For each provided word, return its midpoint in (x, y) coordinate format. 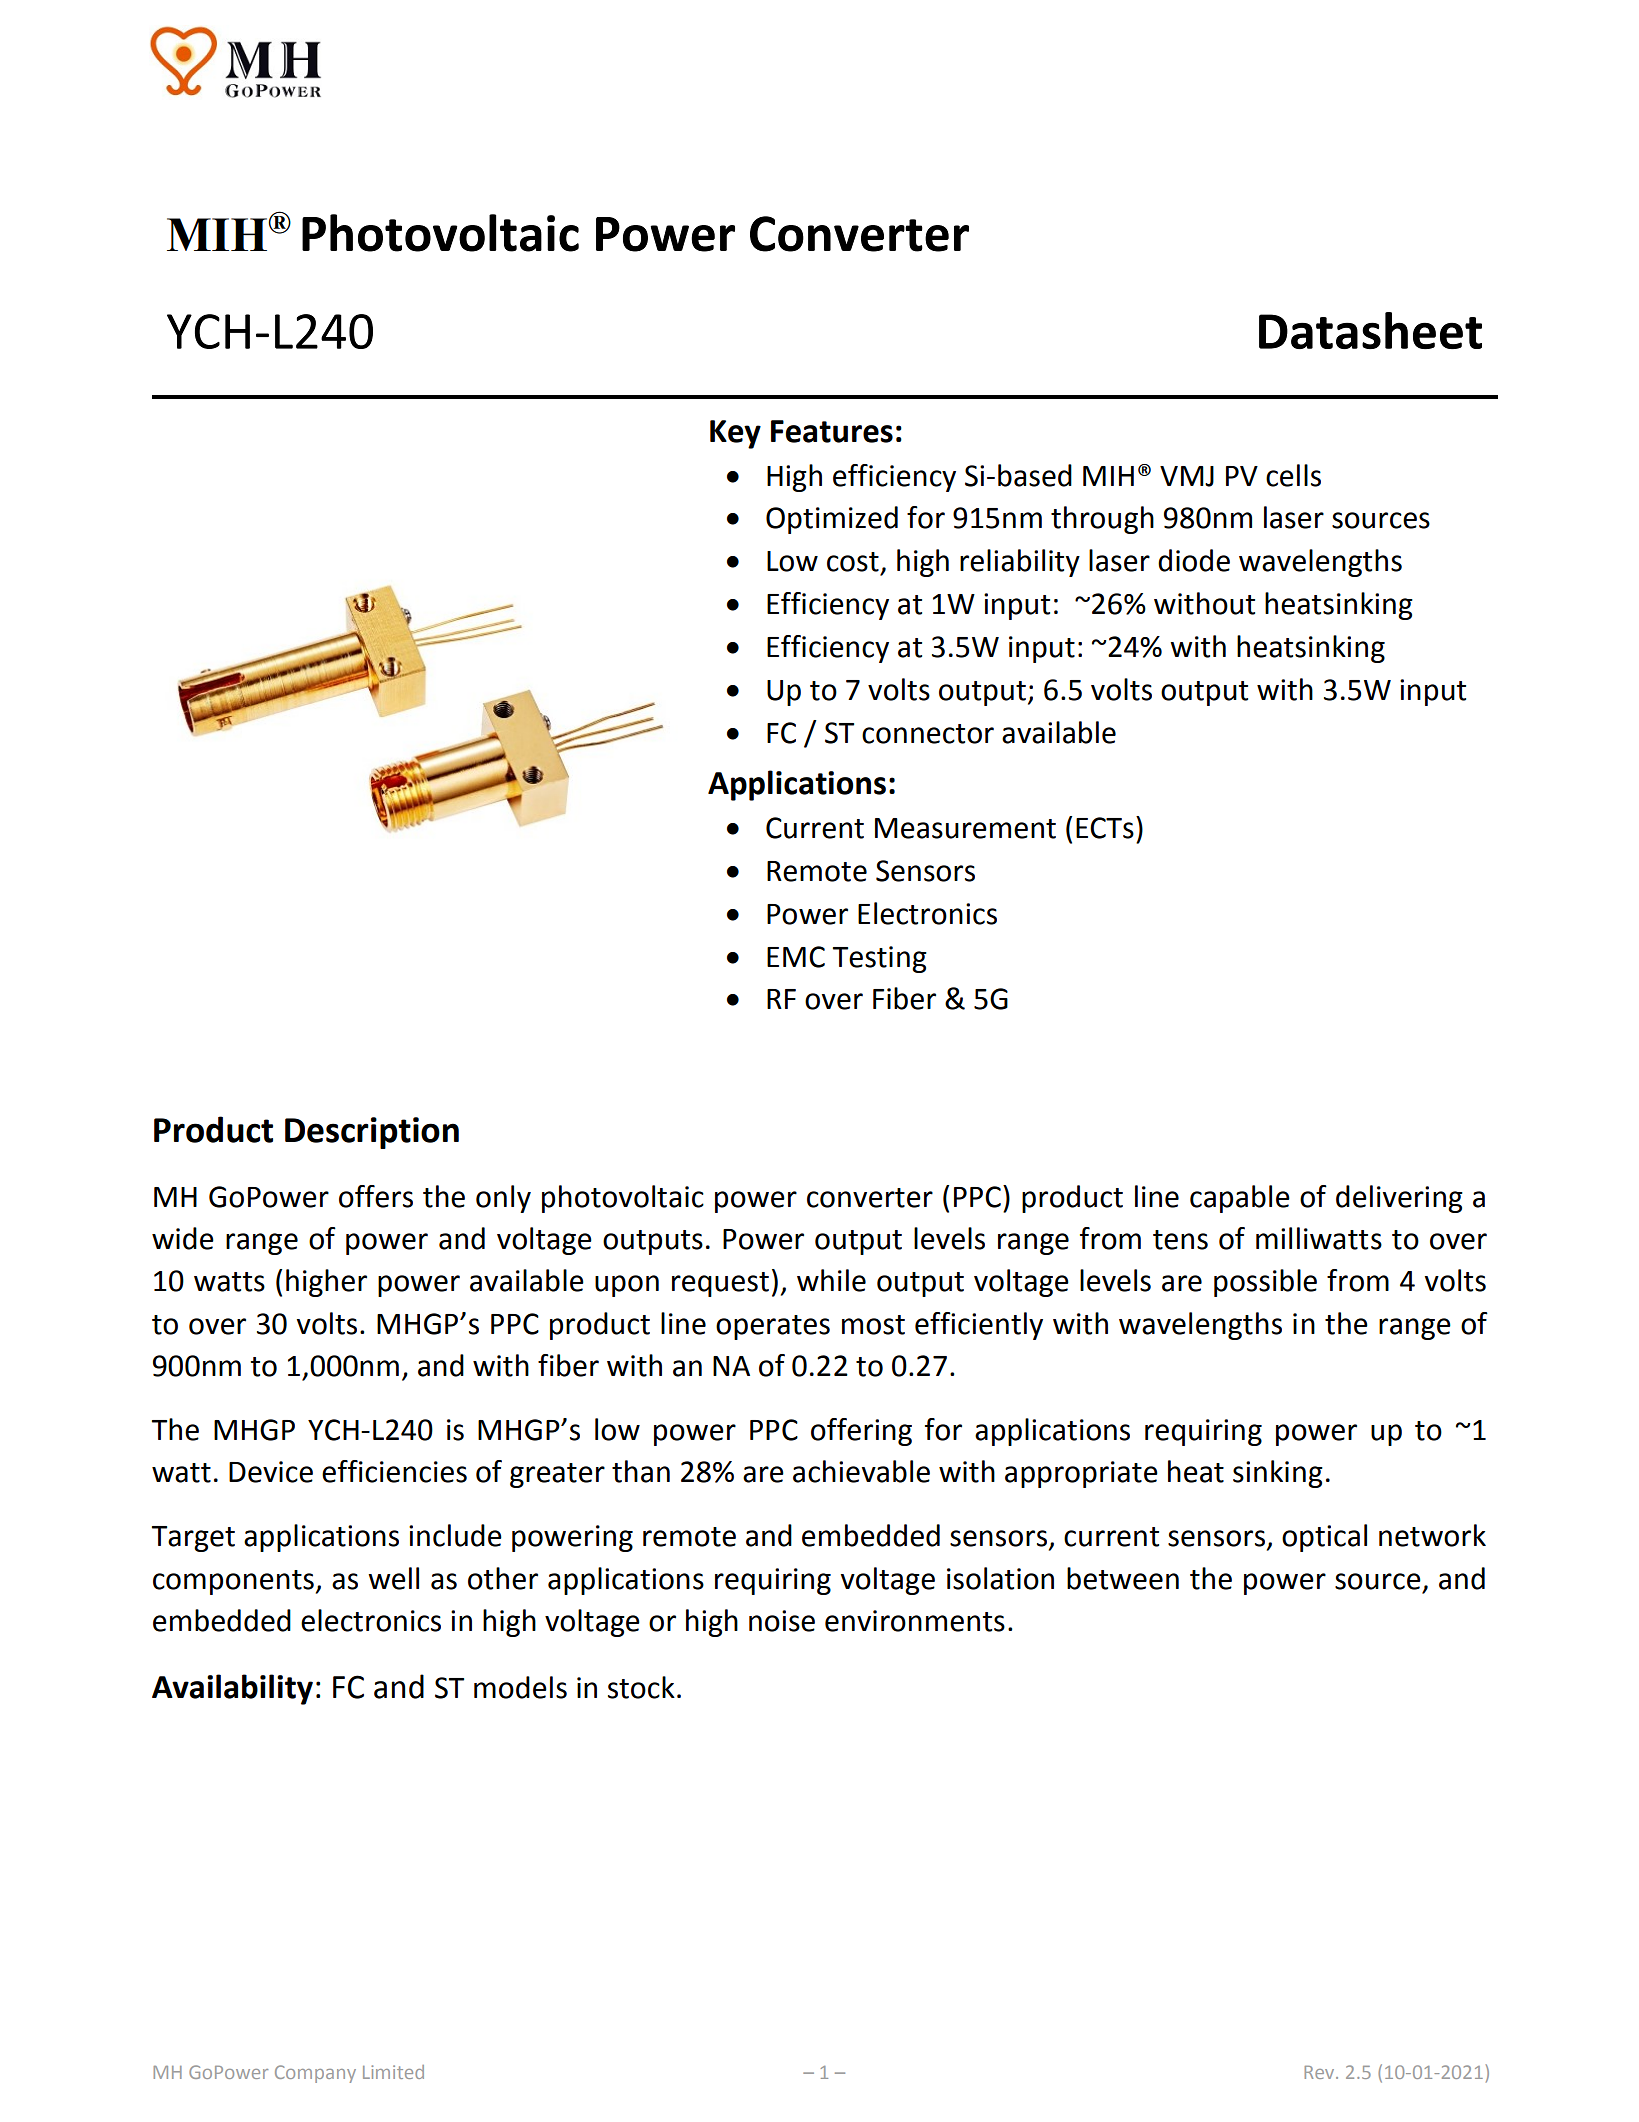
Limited (393, 2072)
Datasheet (1370, 330)
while (831, 1280)
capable (1240, 1199)
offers (376, 1196)
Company (315, 2074)
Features (832, 431)
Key (735, 434)
